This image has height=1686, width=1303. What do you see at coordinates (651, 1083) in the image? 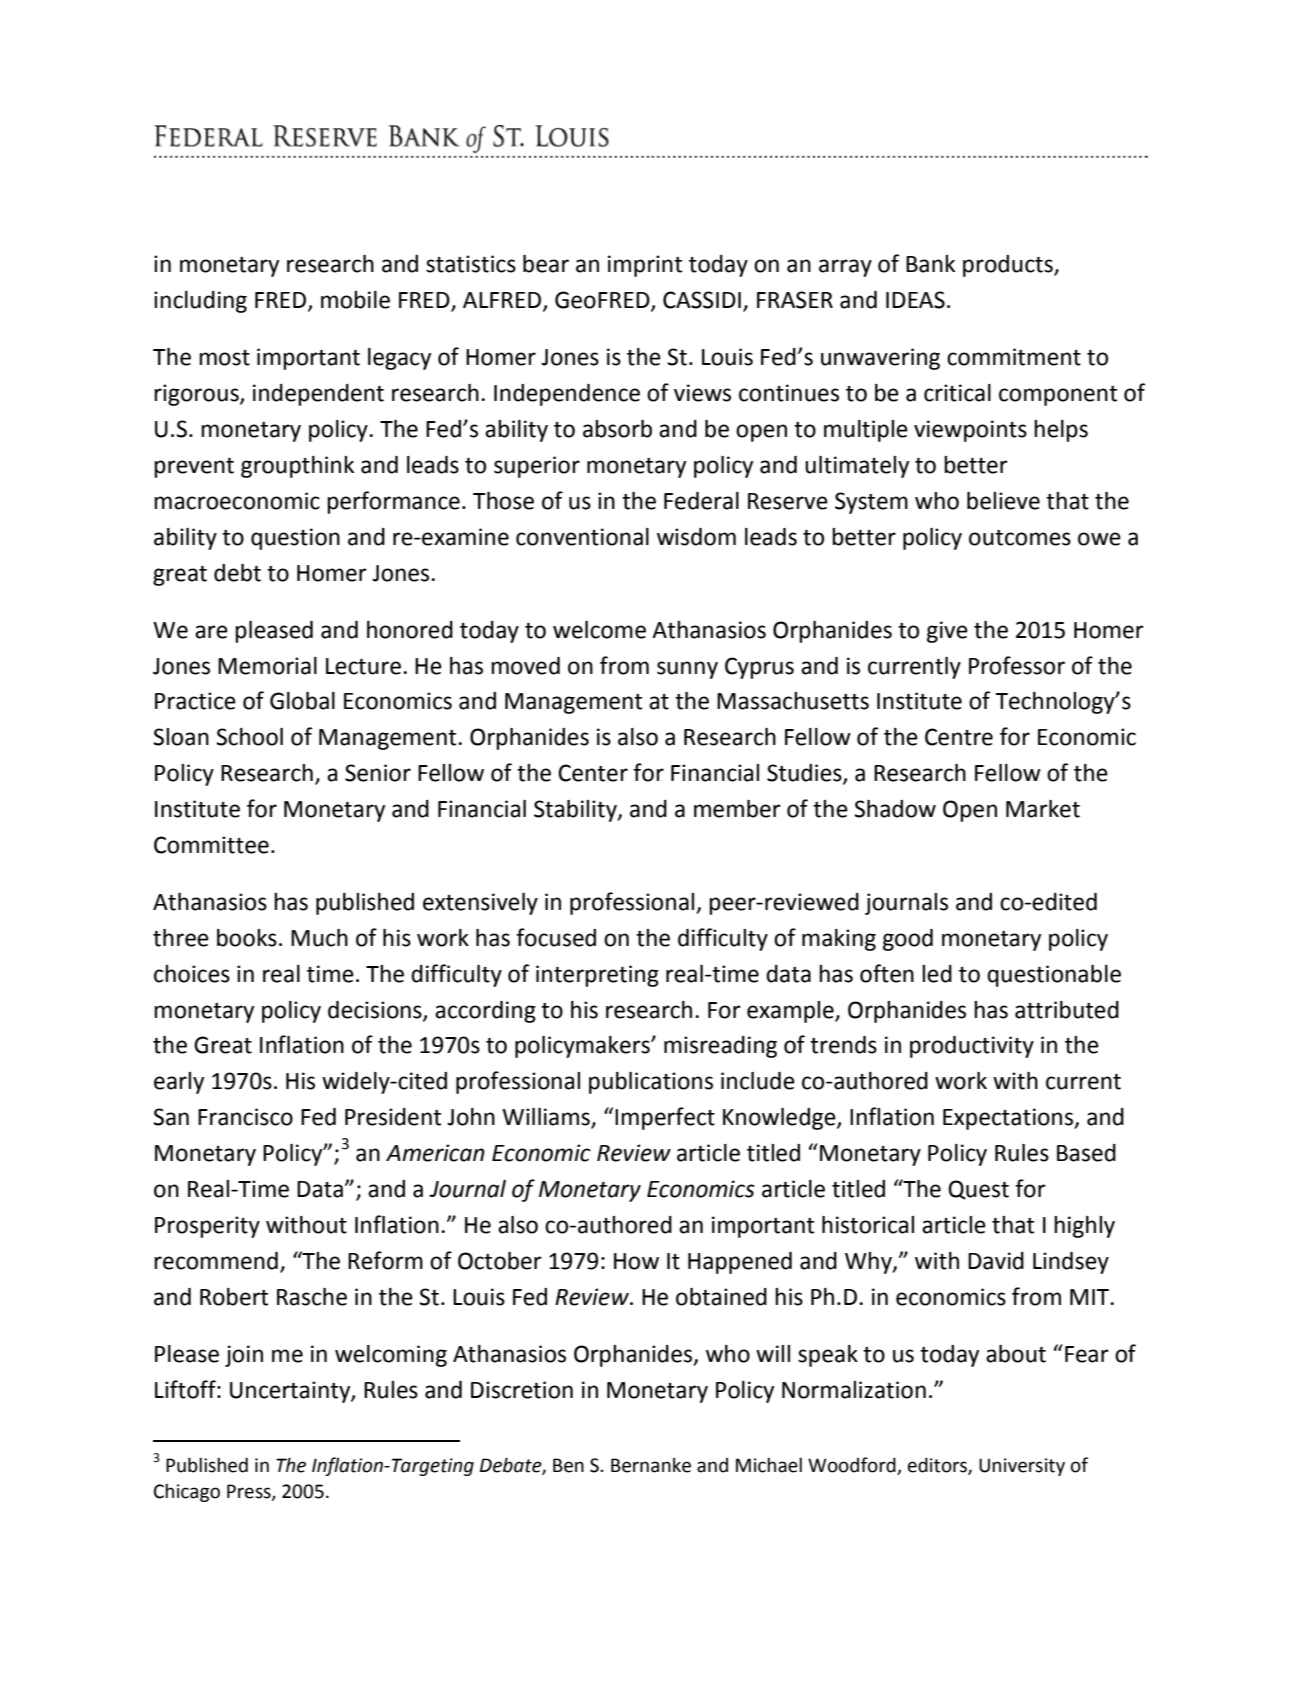
I see `publications` at bounding box center [651, 1083].
